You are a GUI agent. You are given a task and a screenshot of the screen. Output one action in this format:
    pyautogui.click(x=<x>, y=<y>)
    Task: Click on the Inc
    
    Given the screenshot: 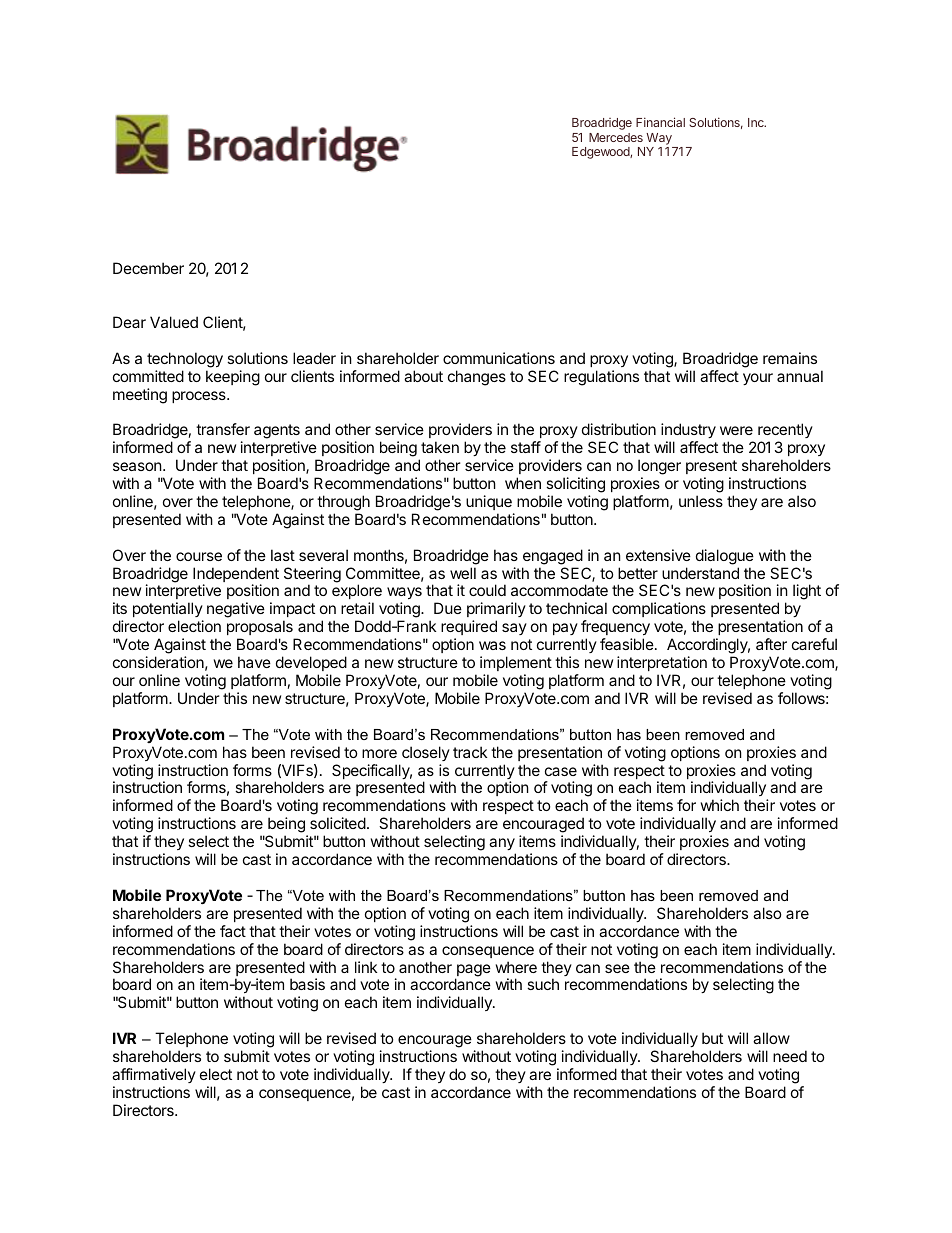 What is the action you would take?
    pyautogui.click(x=757, y=122)
